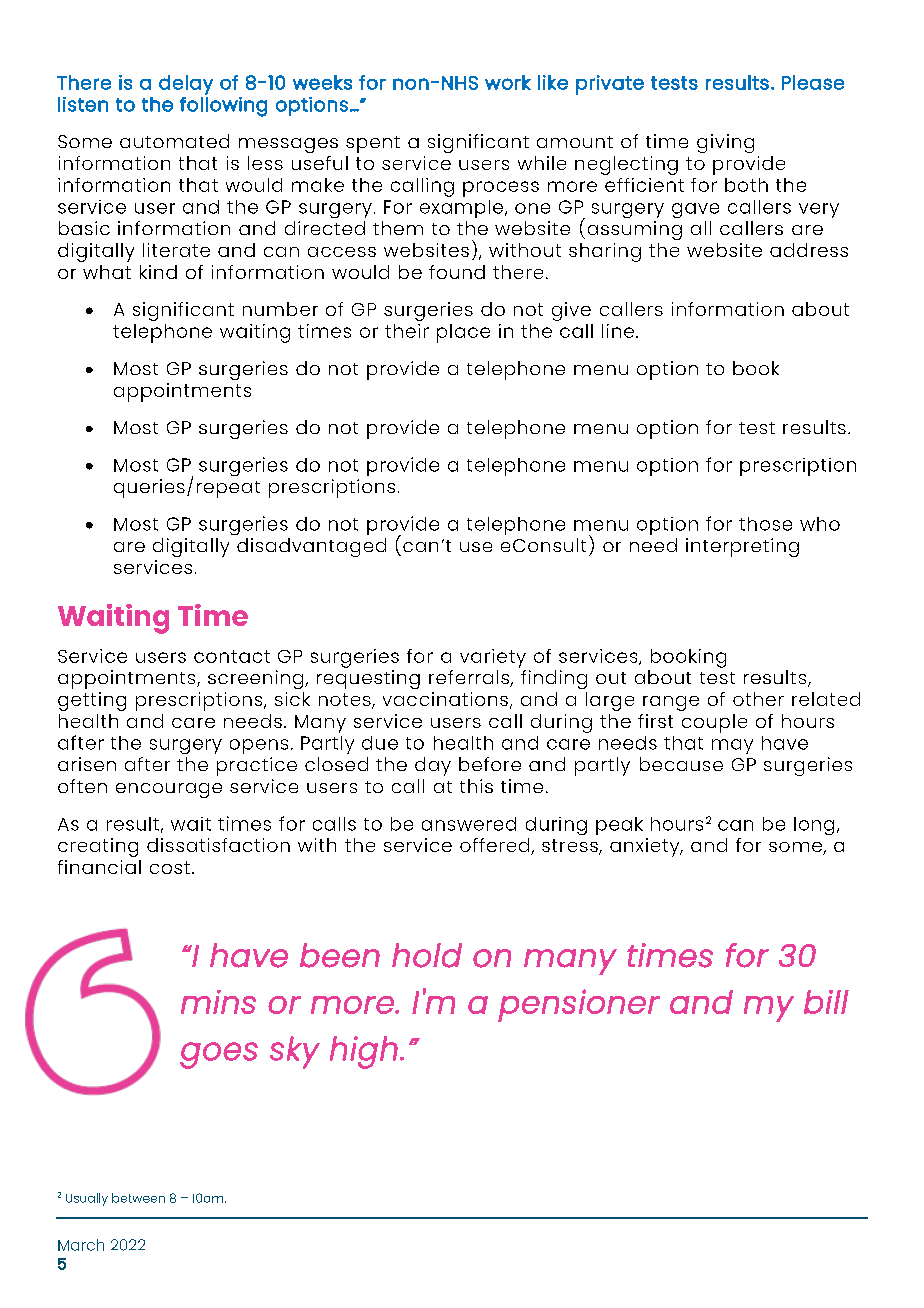 The width and height of the screenshot is (924, 1308). I want to click on work, so click(508, 82).
